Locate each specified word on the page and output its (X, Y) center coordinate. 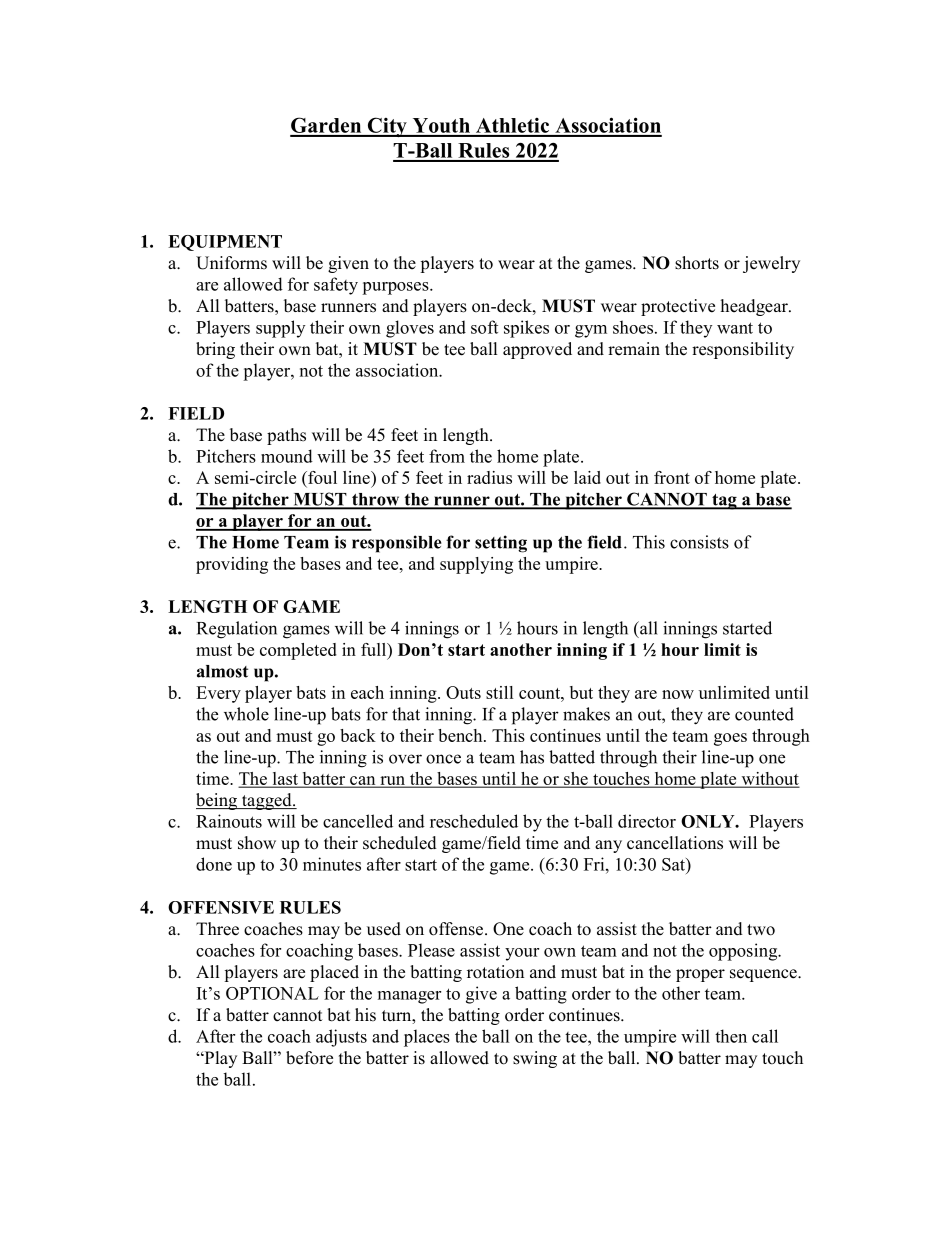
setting (501, 544)
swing (535, 1059)
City (387, 127)
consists (699, 542)
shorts (697, 263)
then (731, 1036)
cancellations (675, 843)
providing (232, 565)
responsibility (743, 350)
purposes (396, 288)
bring (215, 350)
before (309, 1058)
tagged (267, 801)
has (532, 757)
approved (537, 350)
